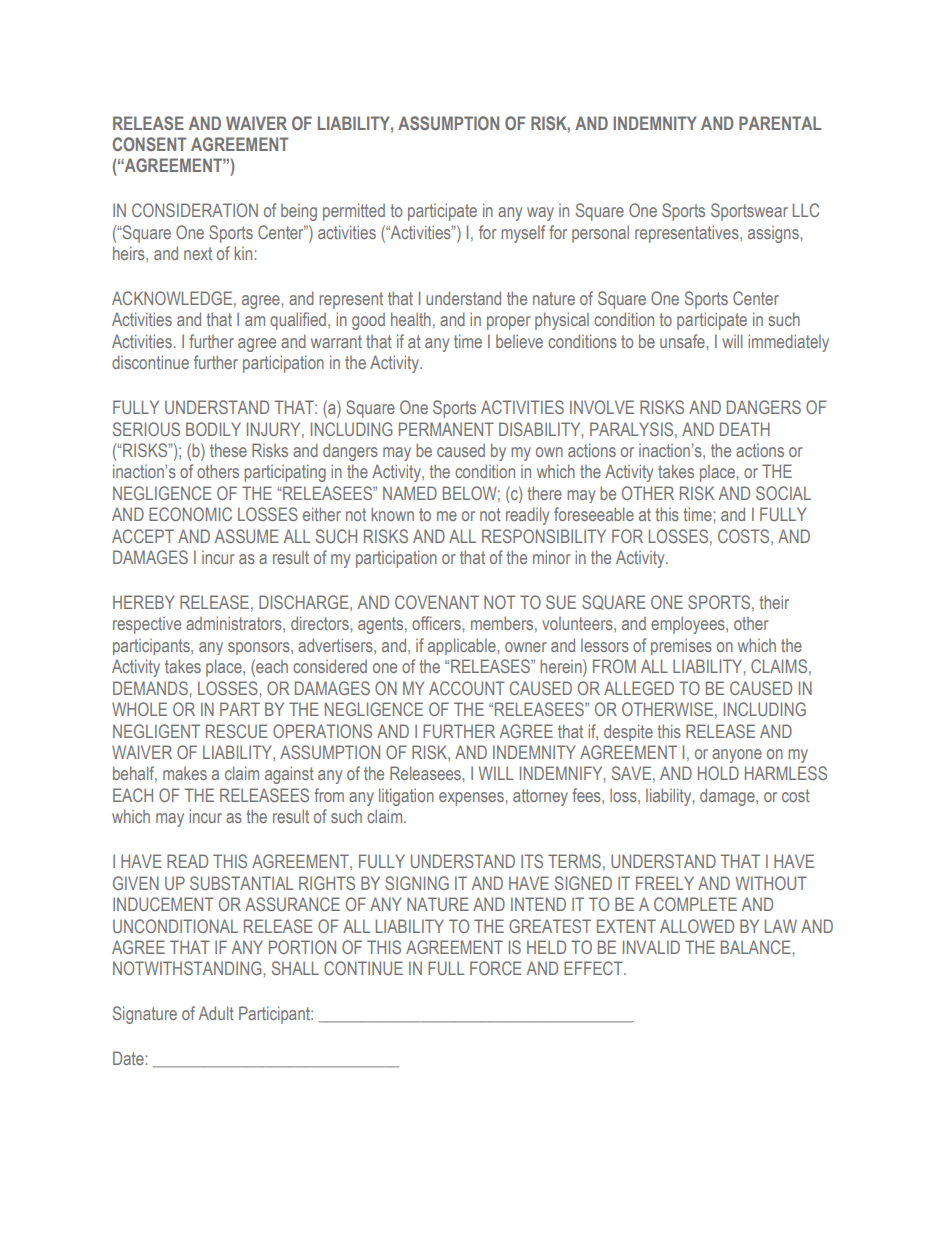  I want to click on makes, so click(185, 773).
